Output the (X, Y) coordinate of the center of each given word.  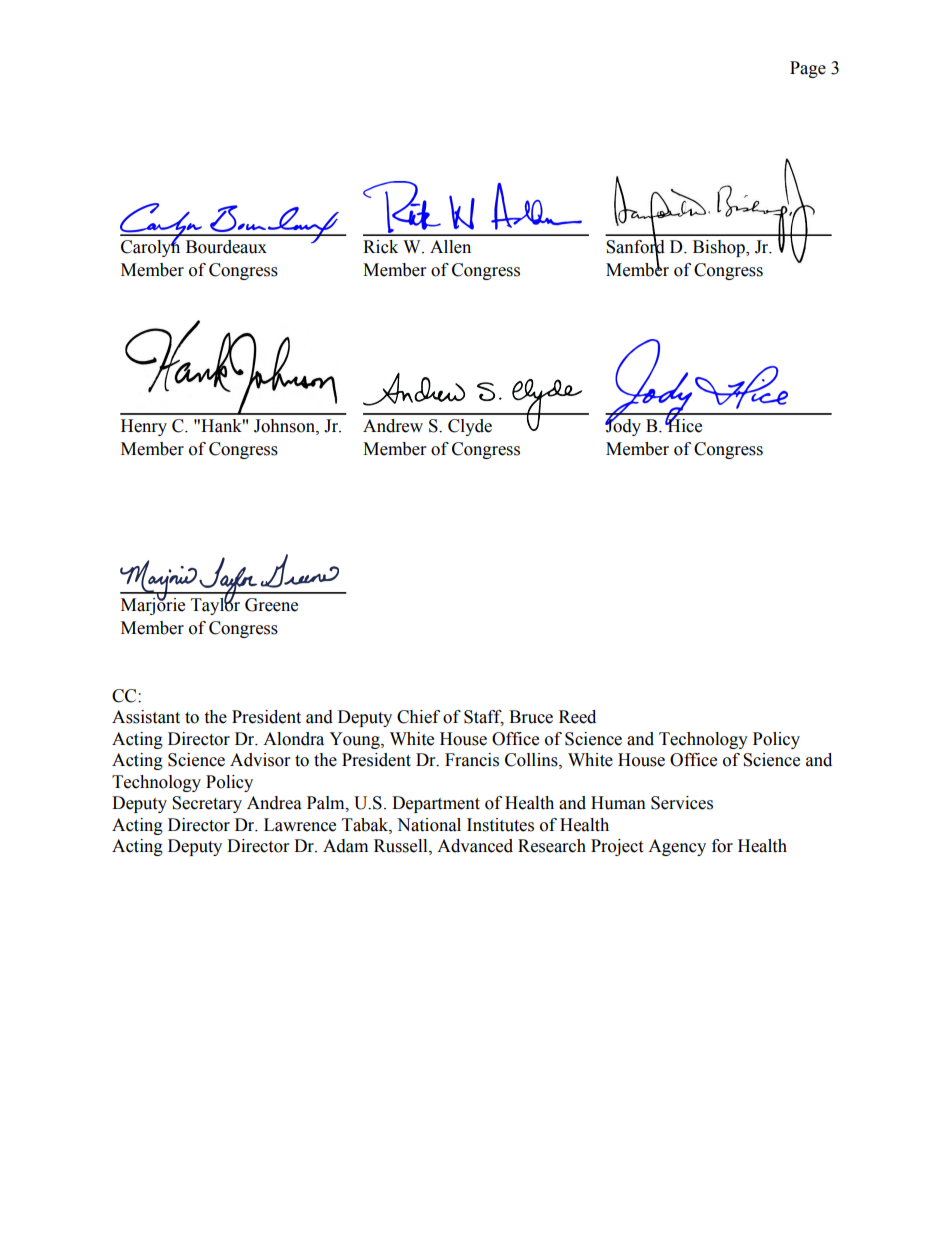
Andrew (393, 426)
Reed (577, 717)
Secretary (207, 804)
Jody (623, 426)
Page (808, 69)
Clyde (470, 427)
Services (682, 803)
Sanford (635, 247)
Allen (450, 247)
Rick (380, 247)
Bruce (531, 717)
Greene (271, 605)
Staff (484, 718)
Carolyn (150, 247)
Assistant (146, 717)
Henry (144, 427)
